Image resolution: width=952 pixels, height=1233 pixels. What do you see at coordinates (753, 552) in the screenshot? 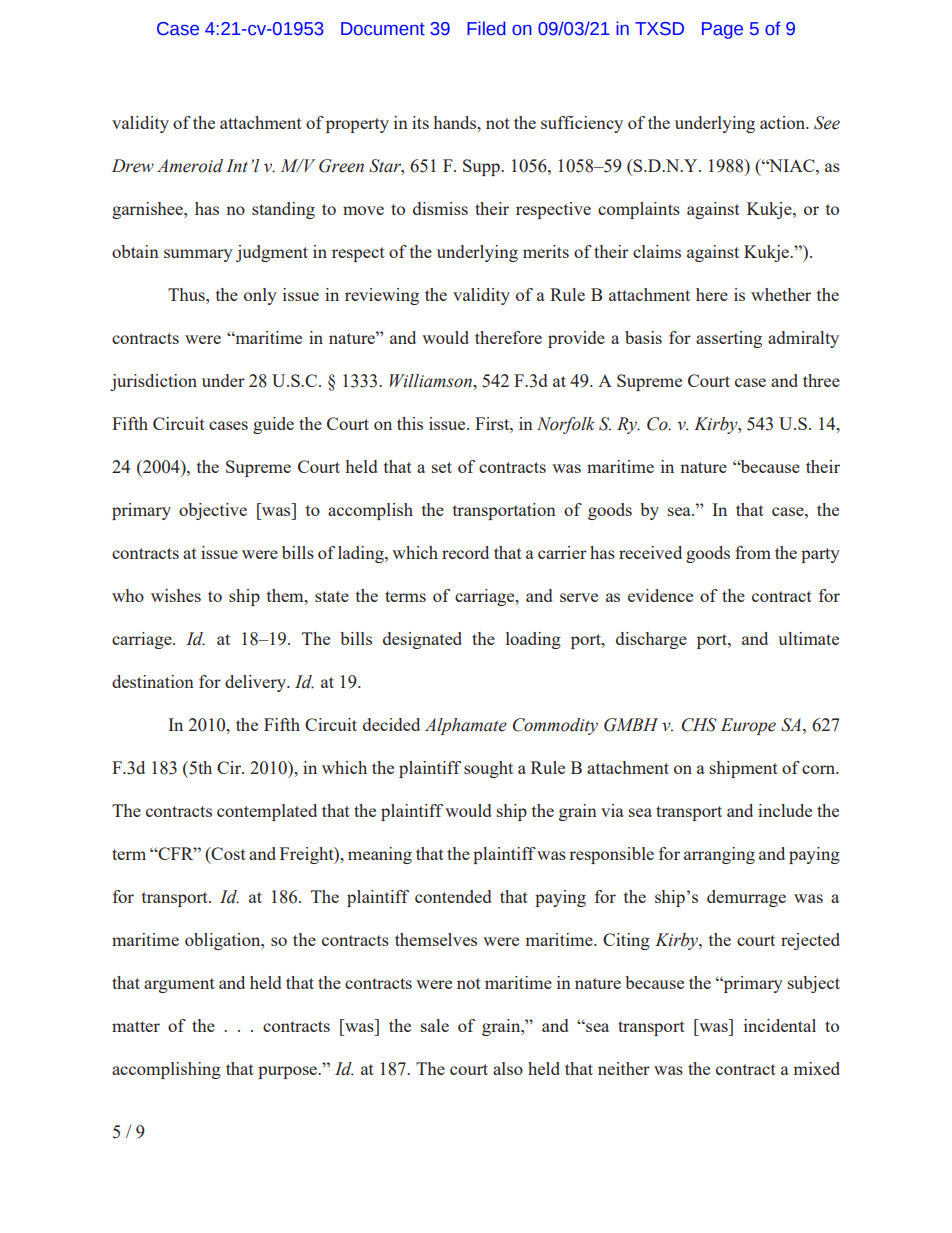
I see `from` at bounding box center [753, 552].
